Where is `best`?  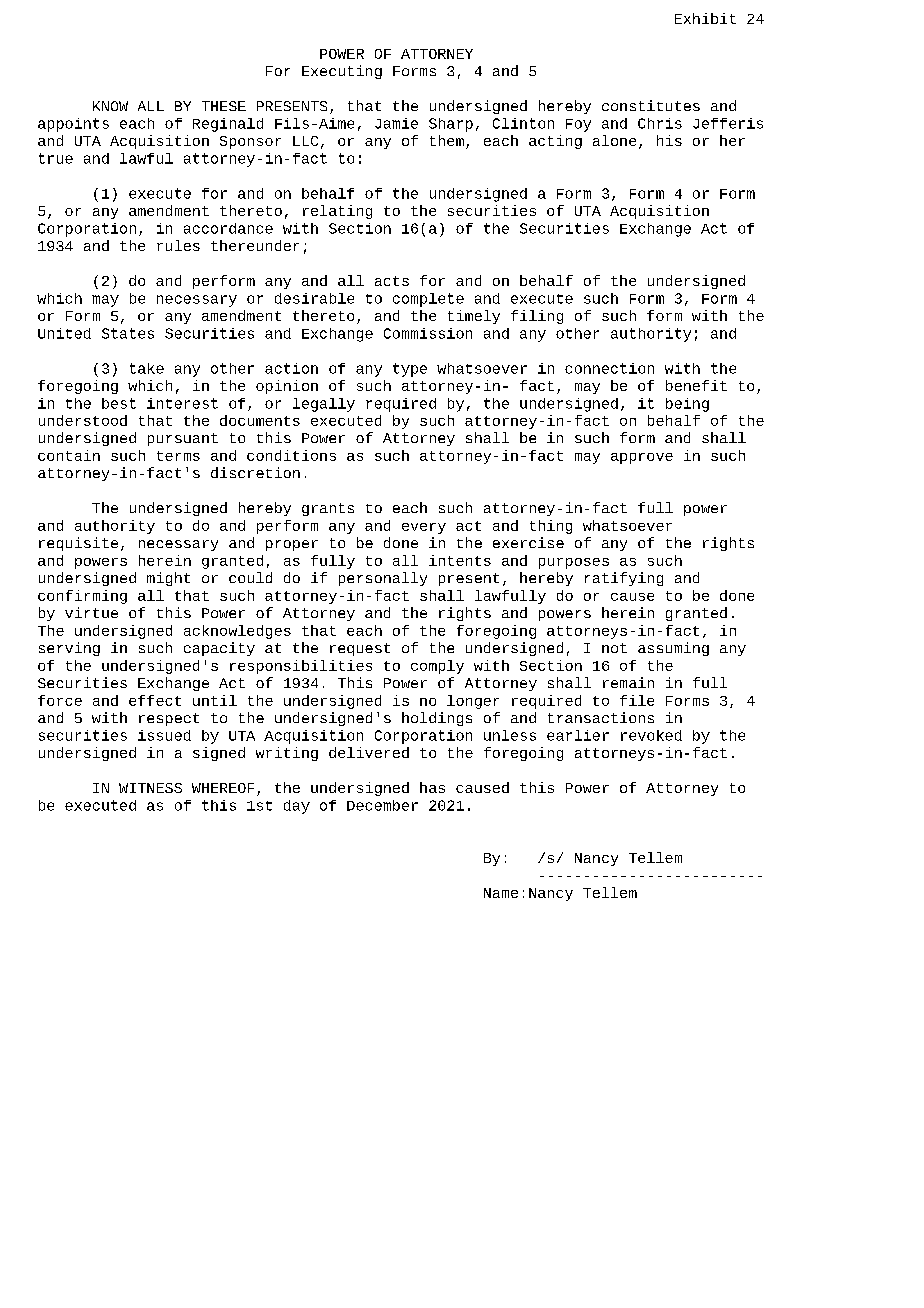
best is located at coordinates (119, 403).
